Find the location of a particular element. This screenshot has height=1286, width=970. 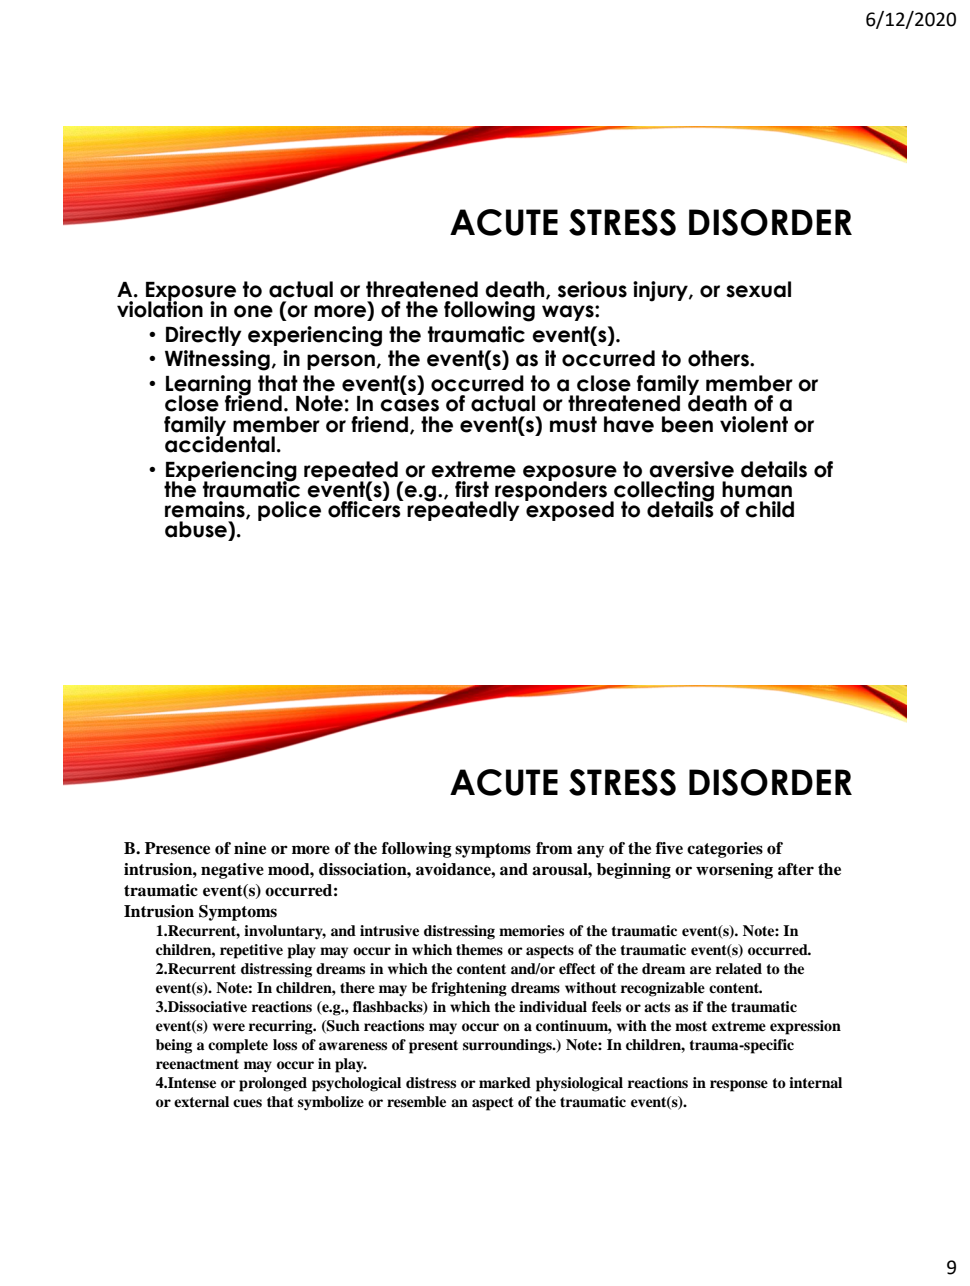

one is located at coordinates (253, 311).
